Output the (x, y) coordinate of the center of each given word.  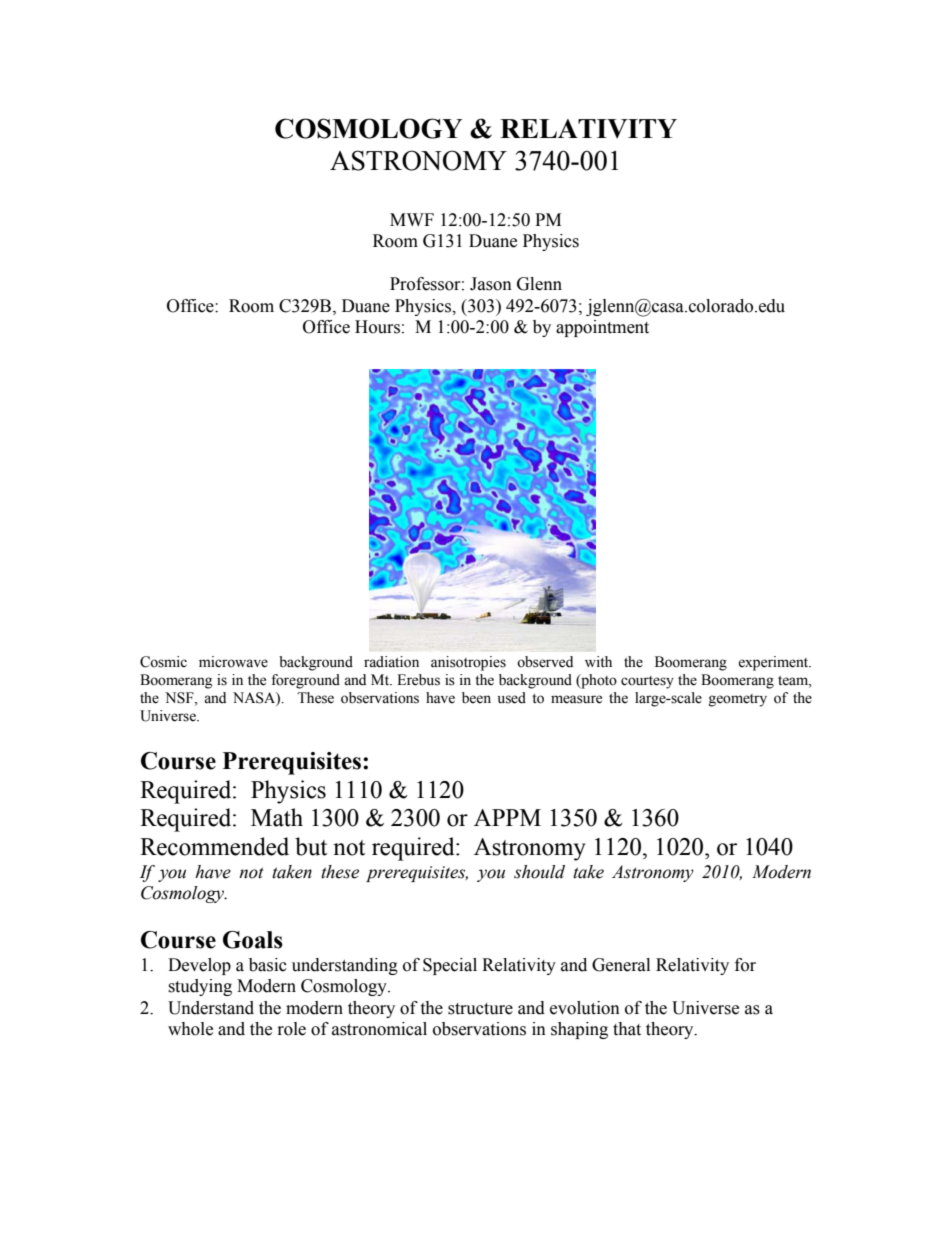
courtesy (647, 682)
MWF (412, 219)
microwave (233, 662)
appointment (602, 328)
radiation (391, 662)
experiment (774, 663)
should (539, 872)
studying (200, 987)
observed (545, 662)
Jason (491, 284)
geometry (738, 700)
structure (480, 1009)
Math (277, 817)
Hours (377, 327)
